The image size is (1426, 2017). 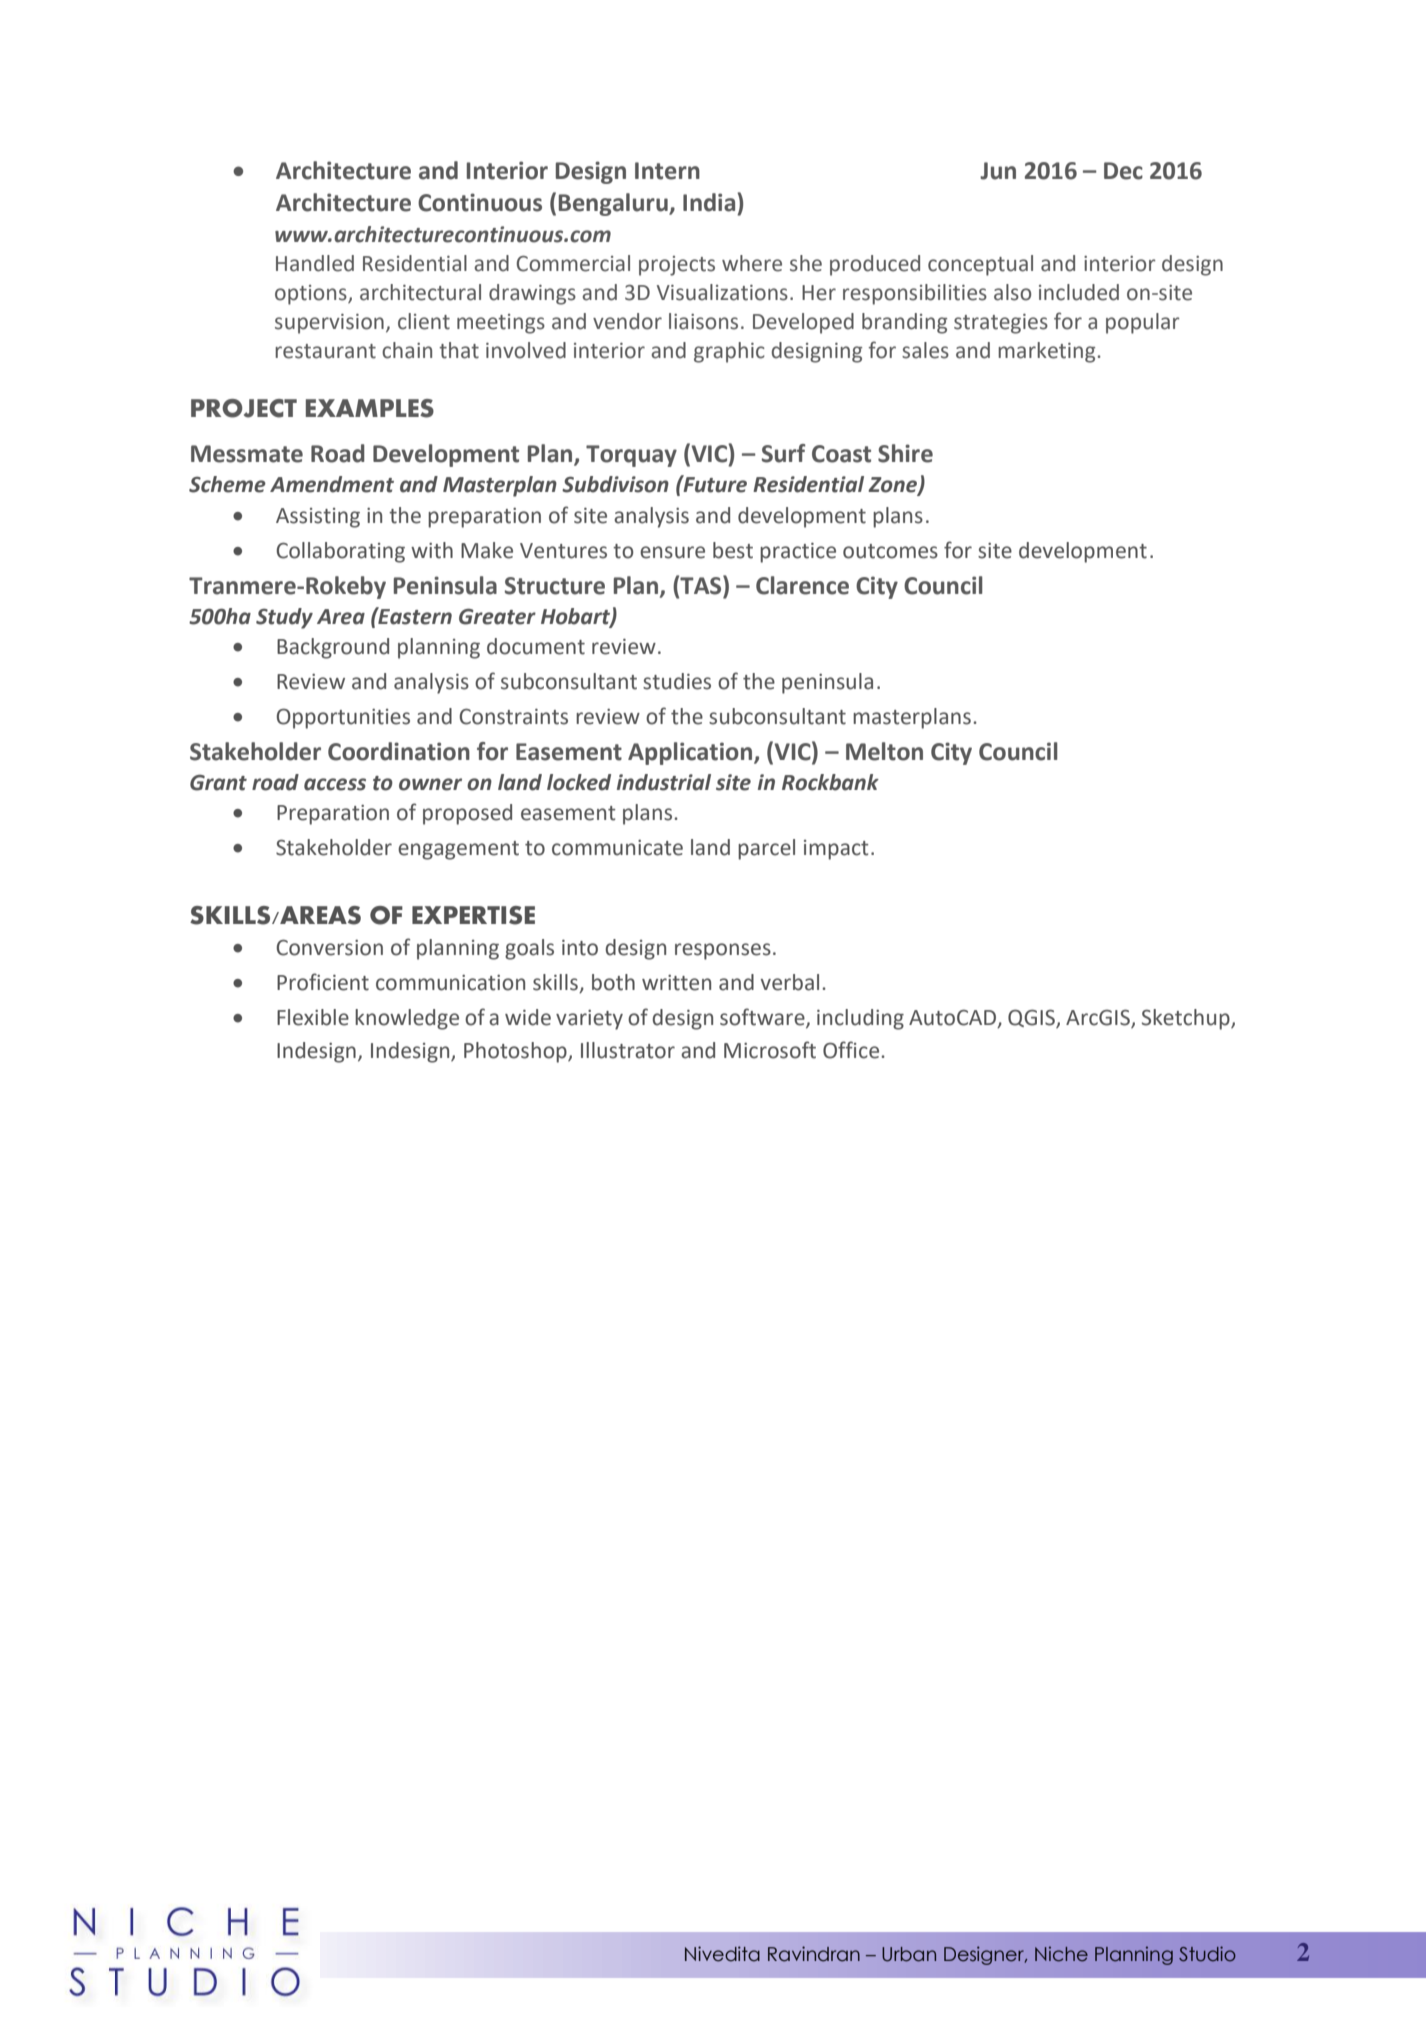 I want to click on outcomes, so click(x=890, y=551).
